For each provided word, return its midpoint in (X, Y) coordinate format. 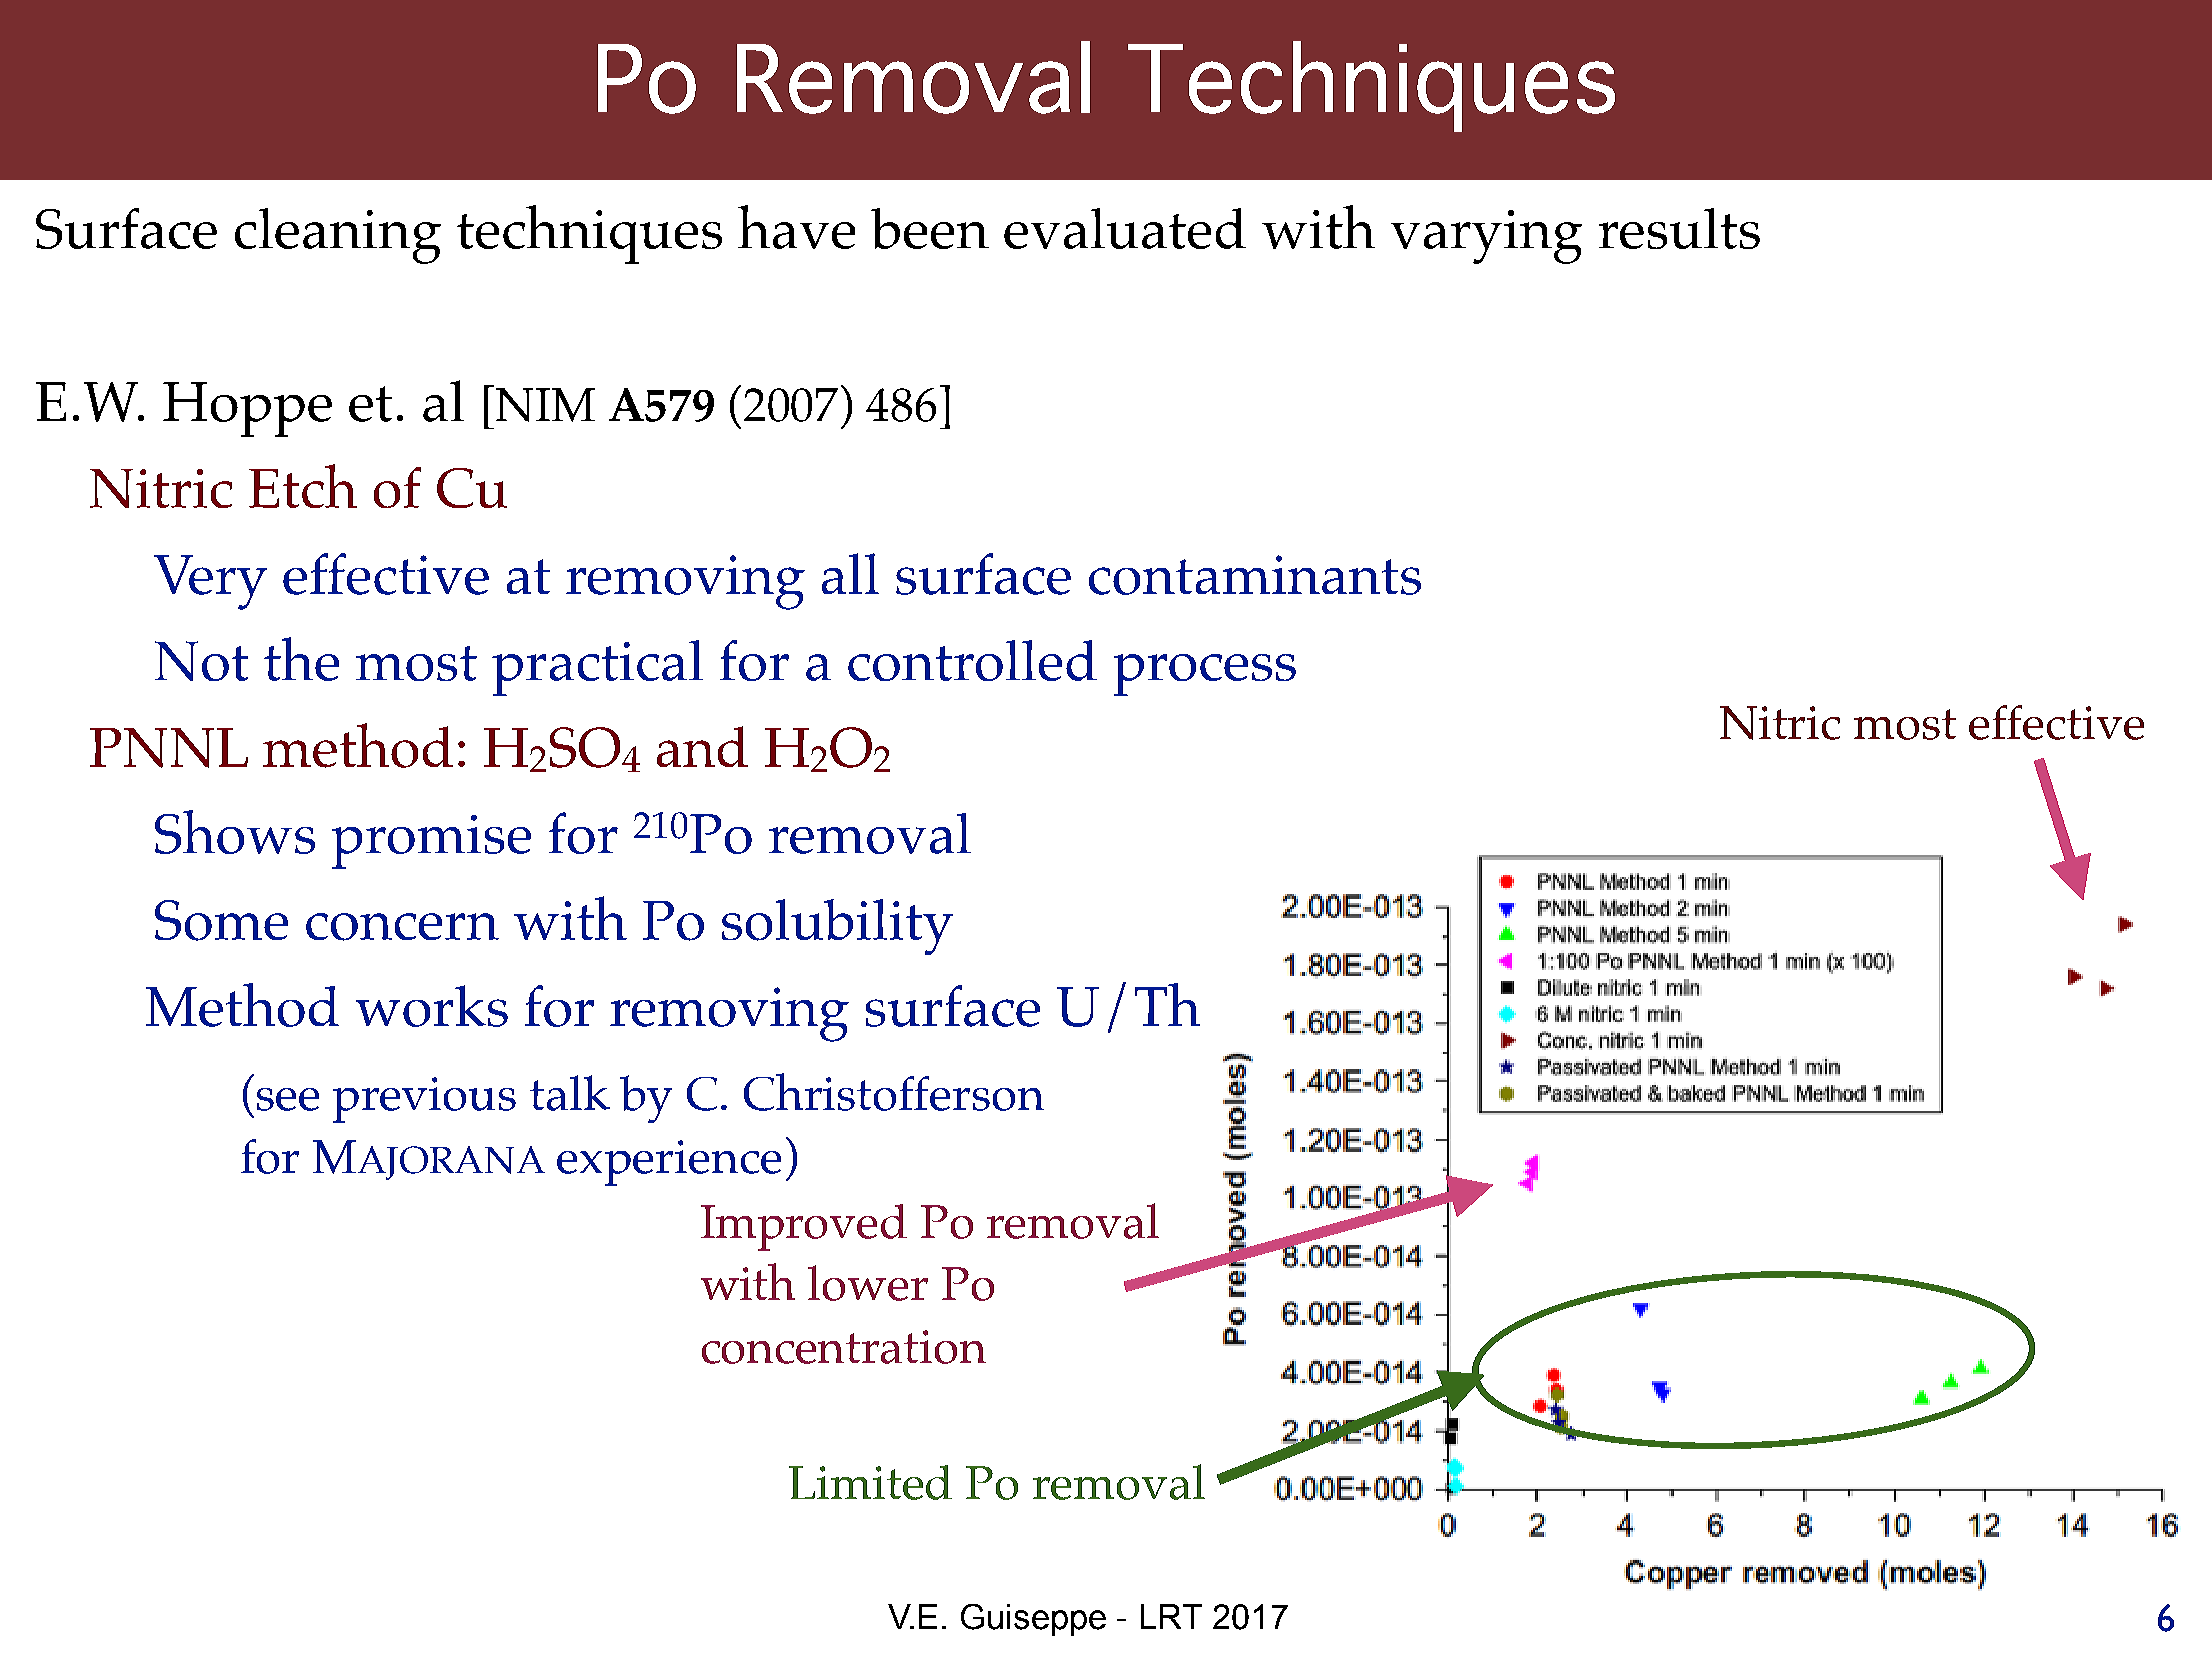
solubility (837, 927)
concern (402, 927)
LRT (1171, 1616)
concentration (844, 1347)
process (1205, 675)
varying (1486, 237)
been (930, 228)
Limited (870, 1482)
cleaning (338, 236)
